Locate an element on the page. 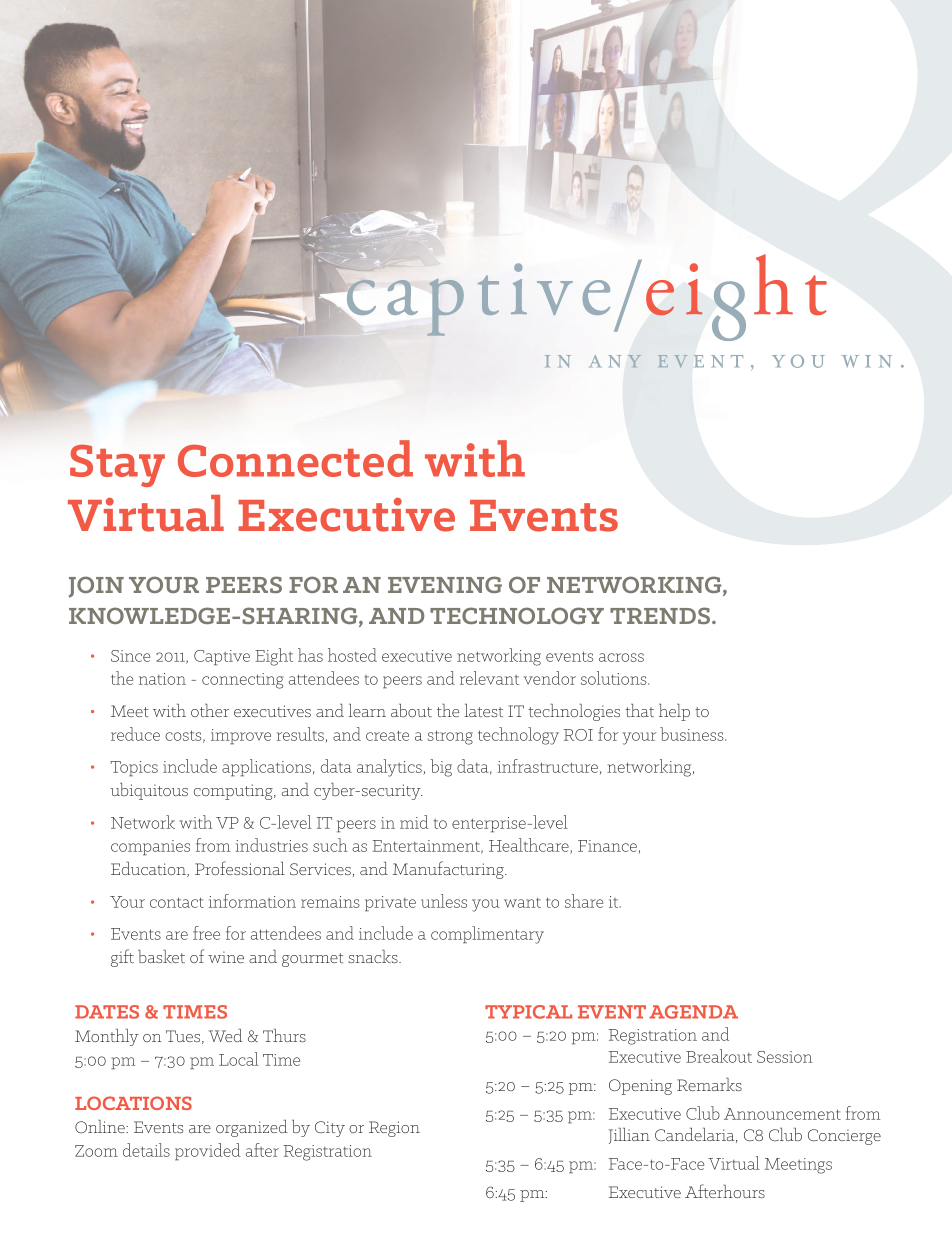 The image size is (952, 1233). Stay is located at coordinates (117, 465).
